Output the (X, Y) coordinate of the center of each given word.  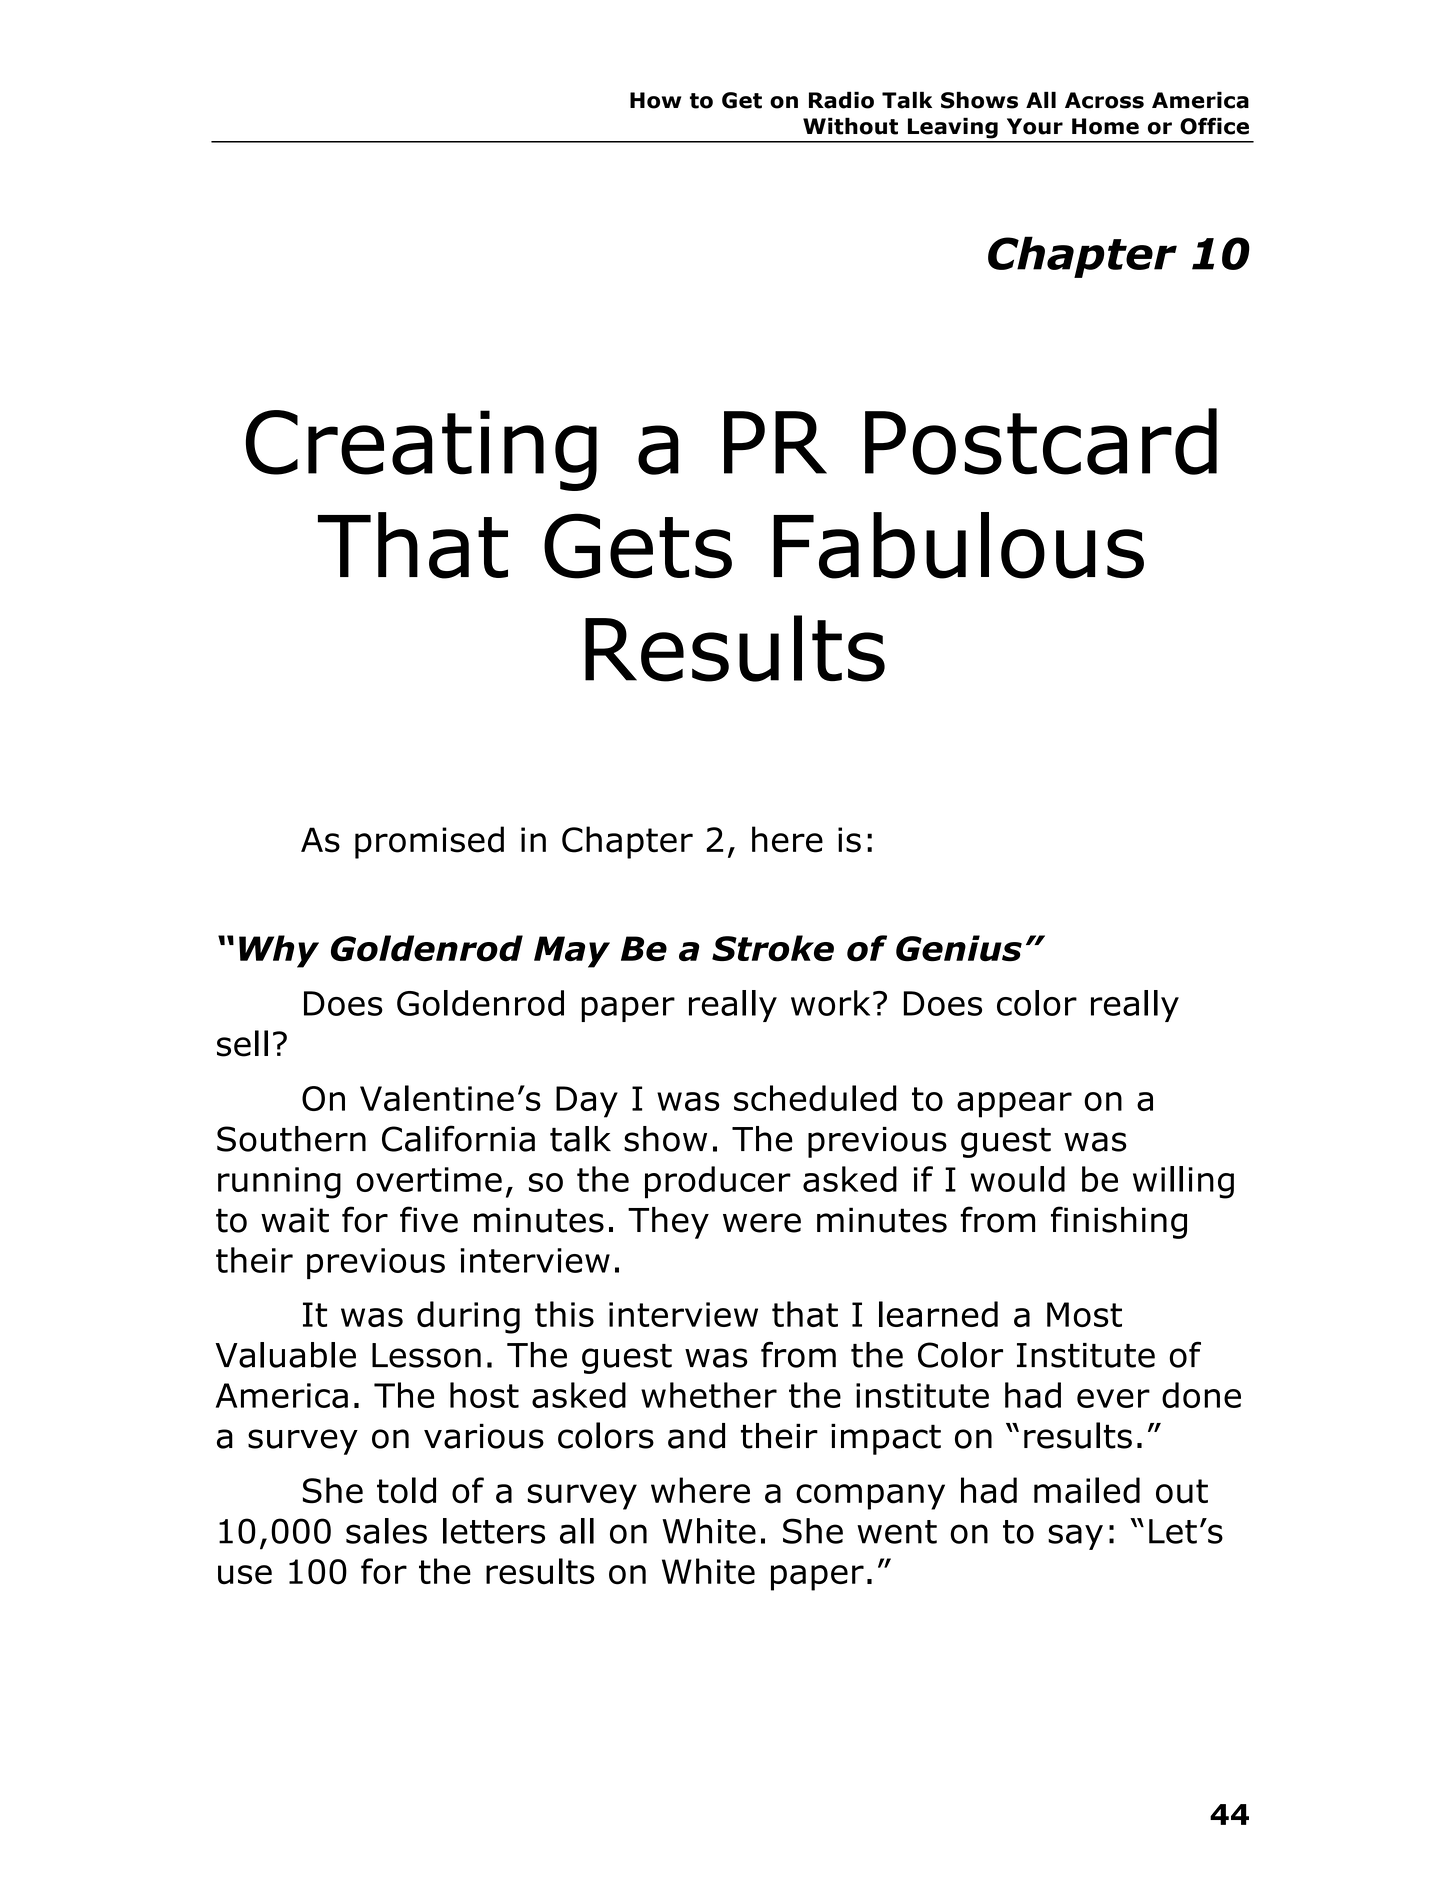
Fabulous (958, 545)
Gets (638, 546)
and (696, 1436)
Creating (421, 450)
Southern (291, 1139)
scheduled (815, 1098)
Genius (959, 948)
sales (386, 1531)
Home (1105, 126)
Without (850, 126)
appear (1014, 1105)
